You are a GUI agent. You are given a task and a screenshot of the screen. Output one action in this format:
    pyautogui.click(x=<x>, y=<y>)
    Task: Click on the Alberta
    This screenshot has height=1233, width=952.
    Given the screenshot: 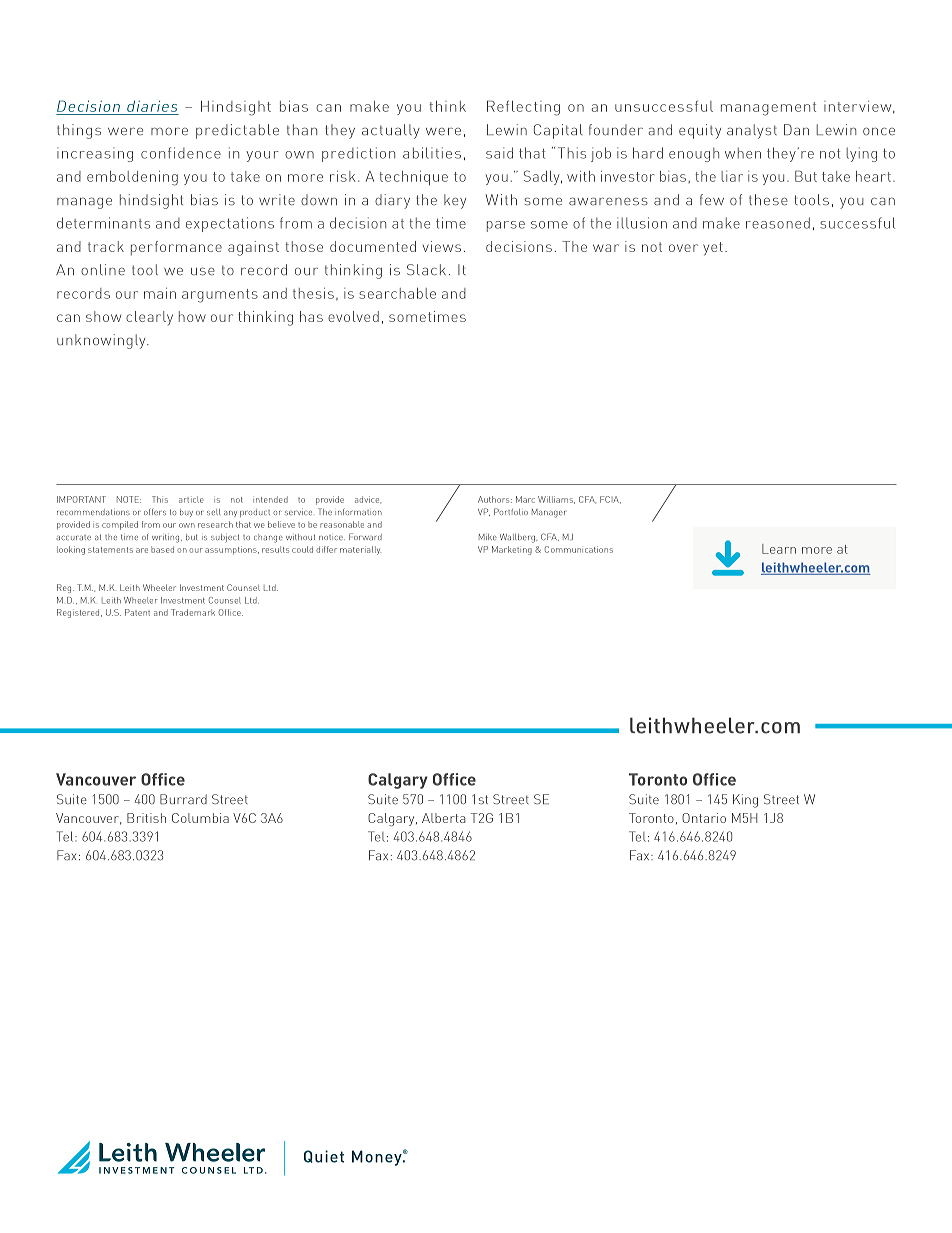 What is the action you would take?
    pyautogui.click(x=444, y=818)
